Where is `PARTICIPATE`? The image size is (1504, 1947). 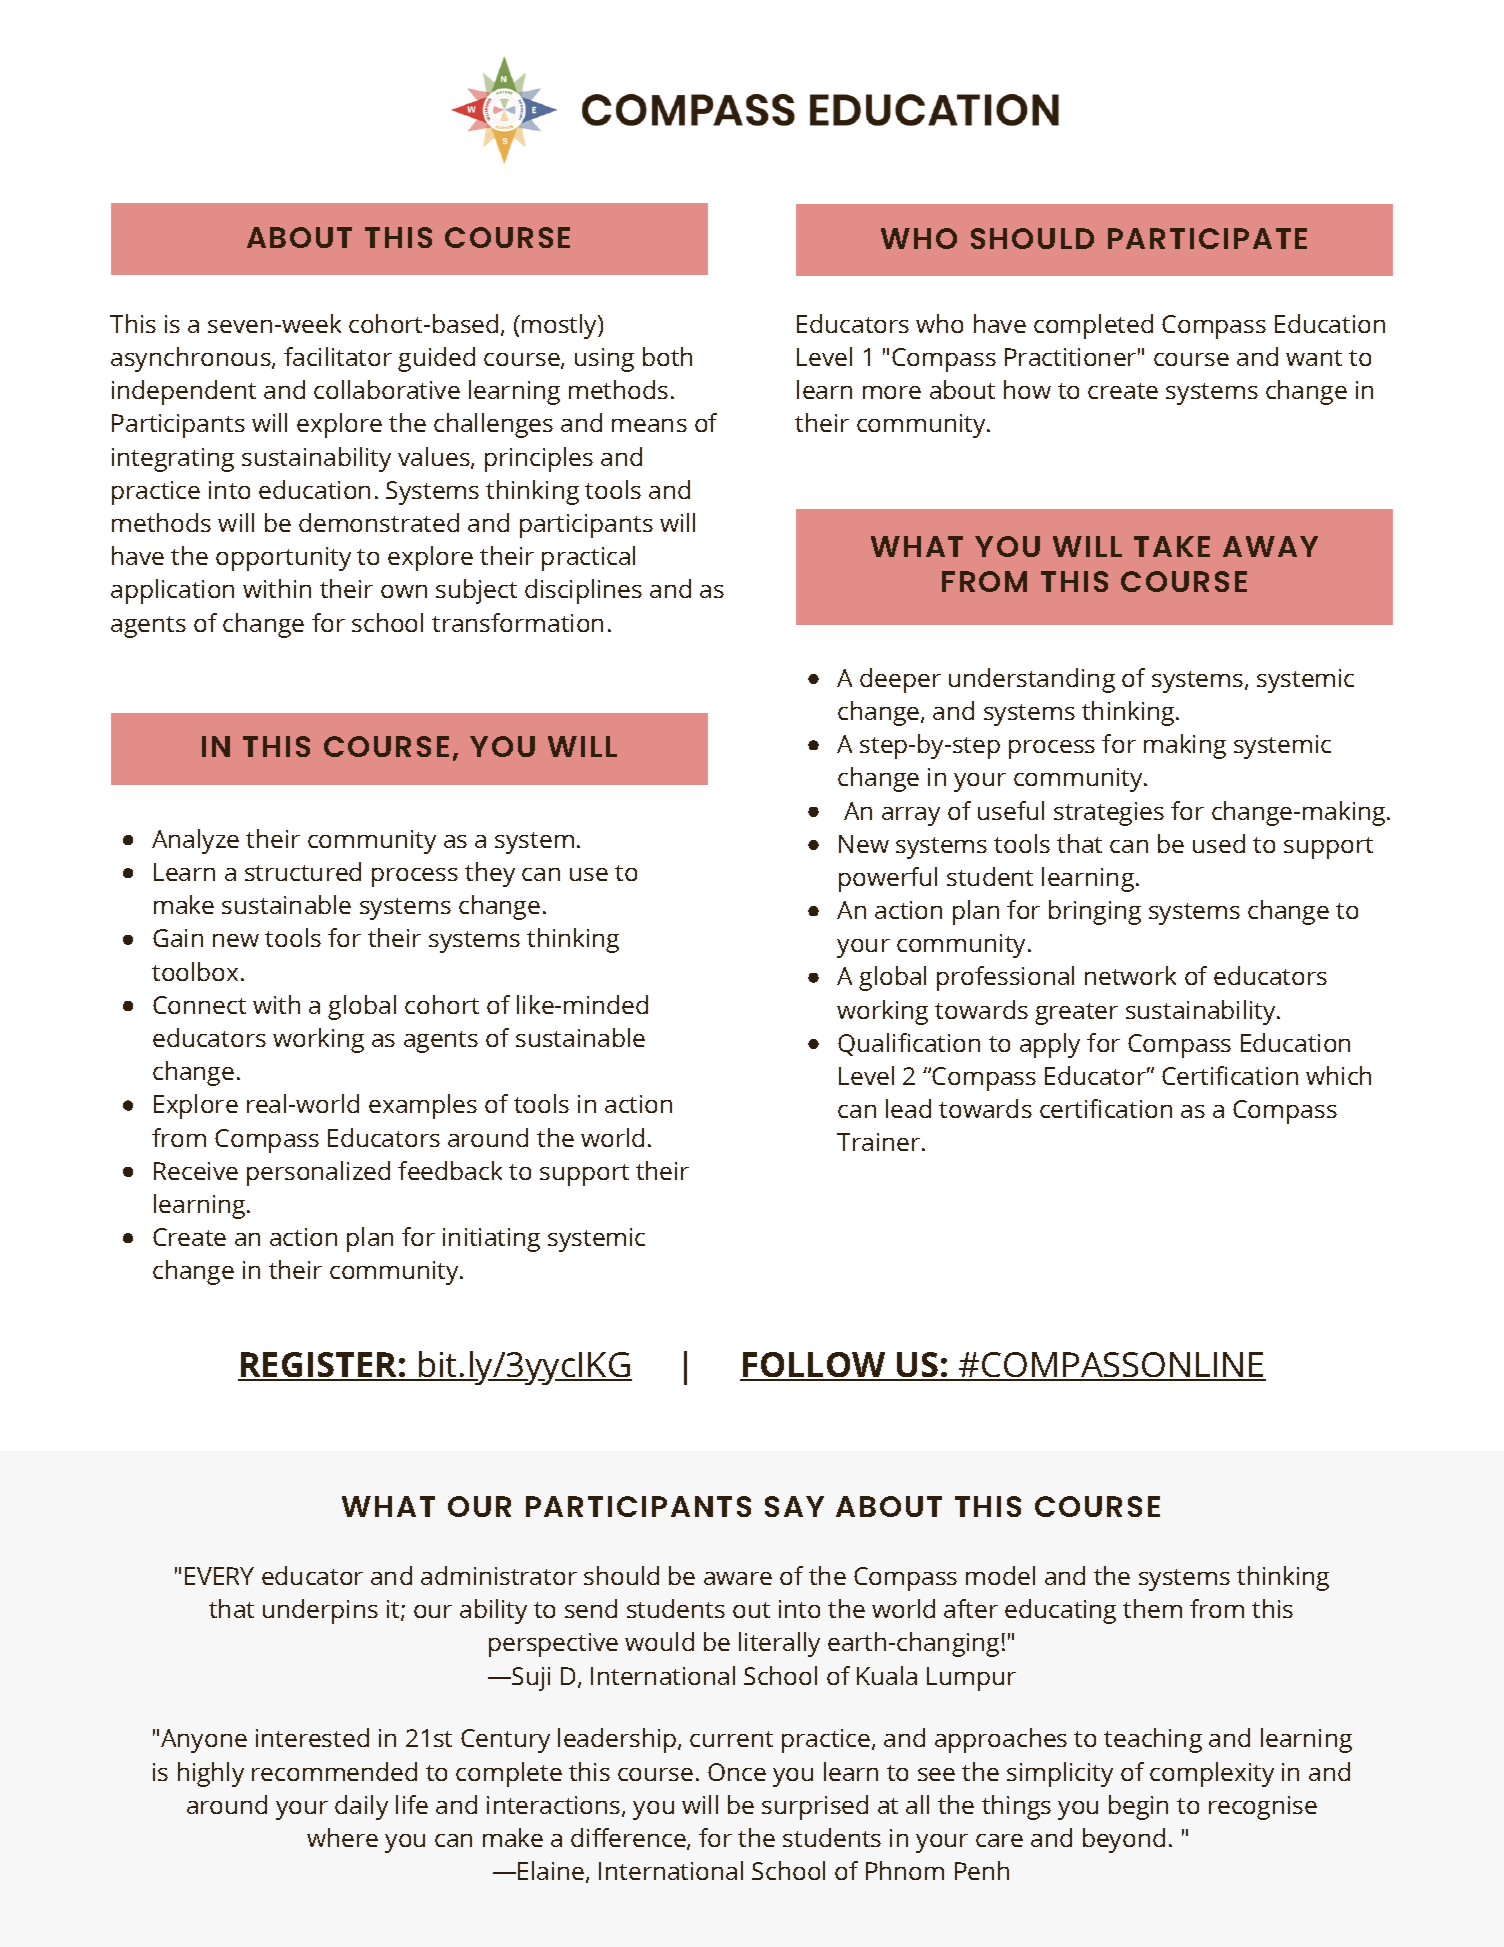
PARTICIPATE is located at coordinates (1207, 238).
